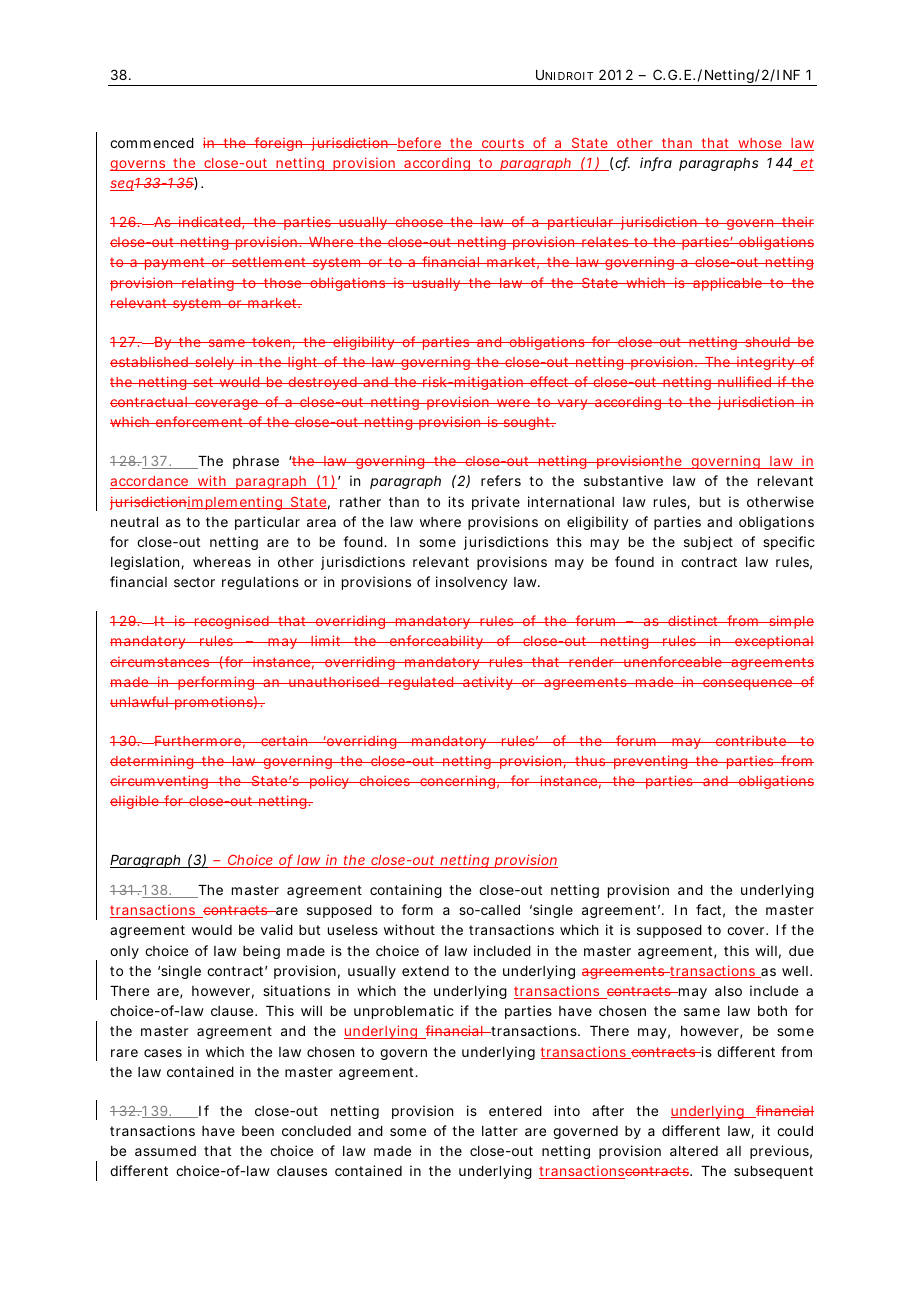  Describe the element at coordinates (650, 762) in the screenshot. I see `preventing` at that location.
